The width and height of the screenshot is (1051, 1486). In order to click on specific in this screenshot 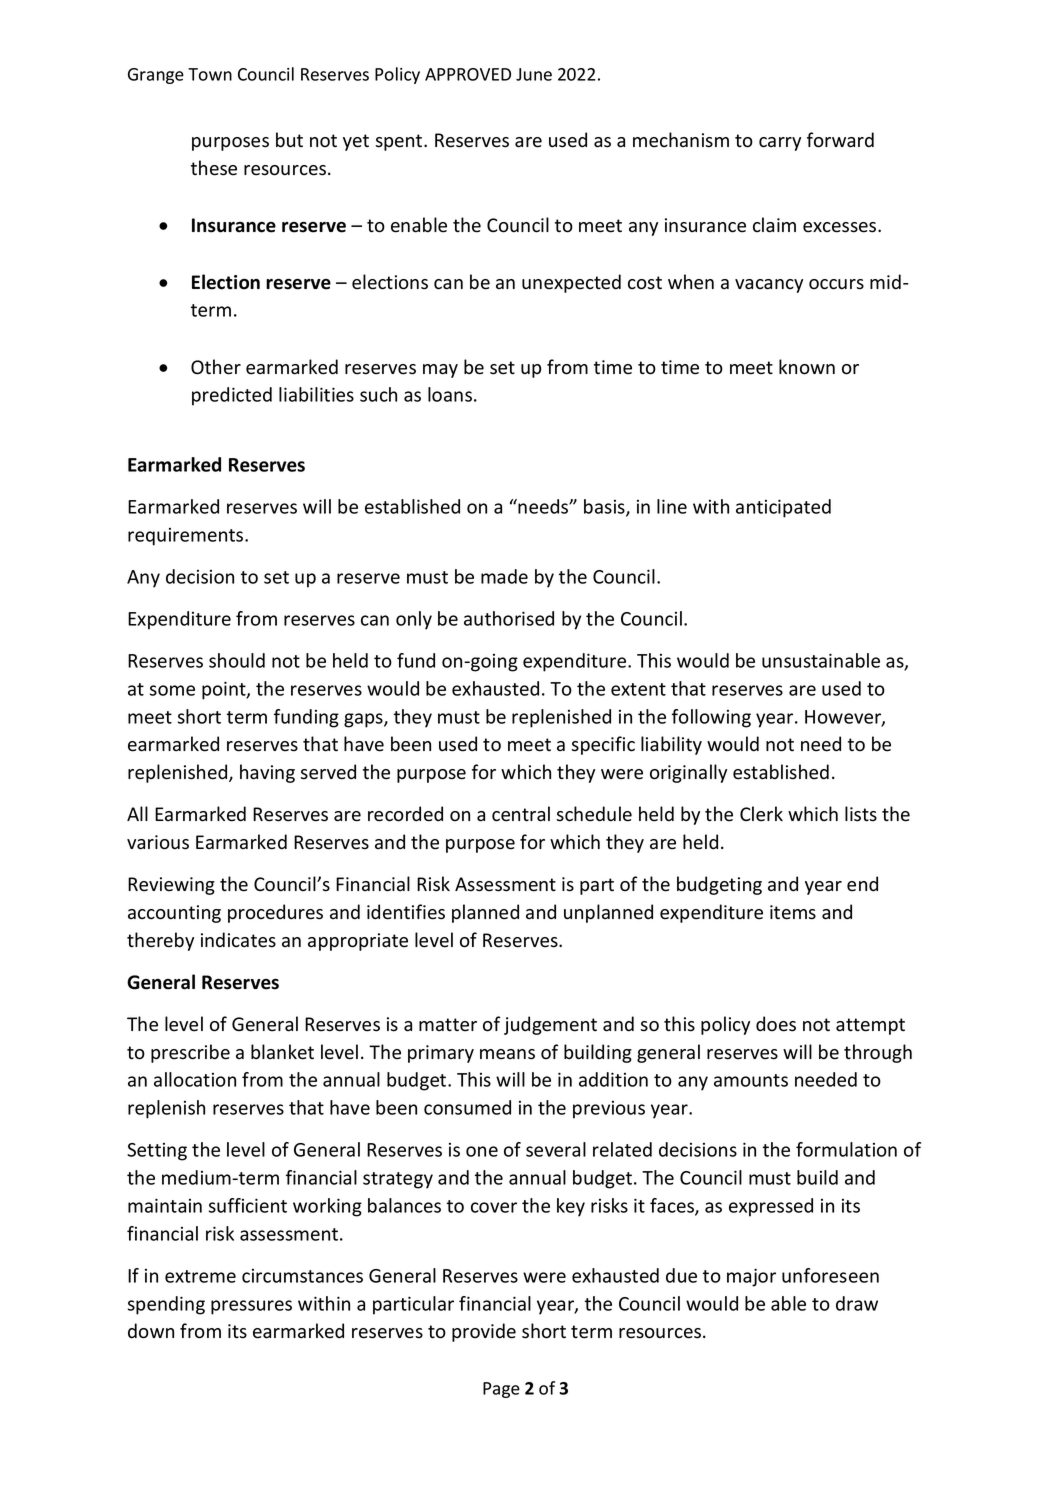, I will do `click(603, 745)`.
